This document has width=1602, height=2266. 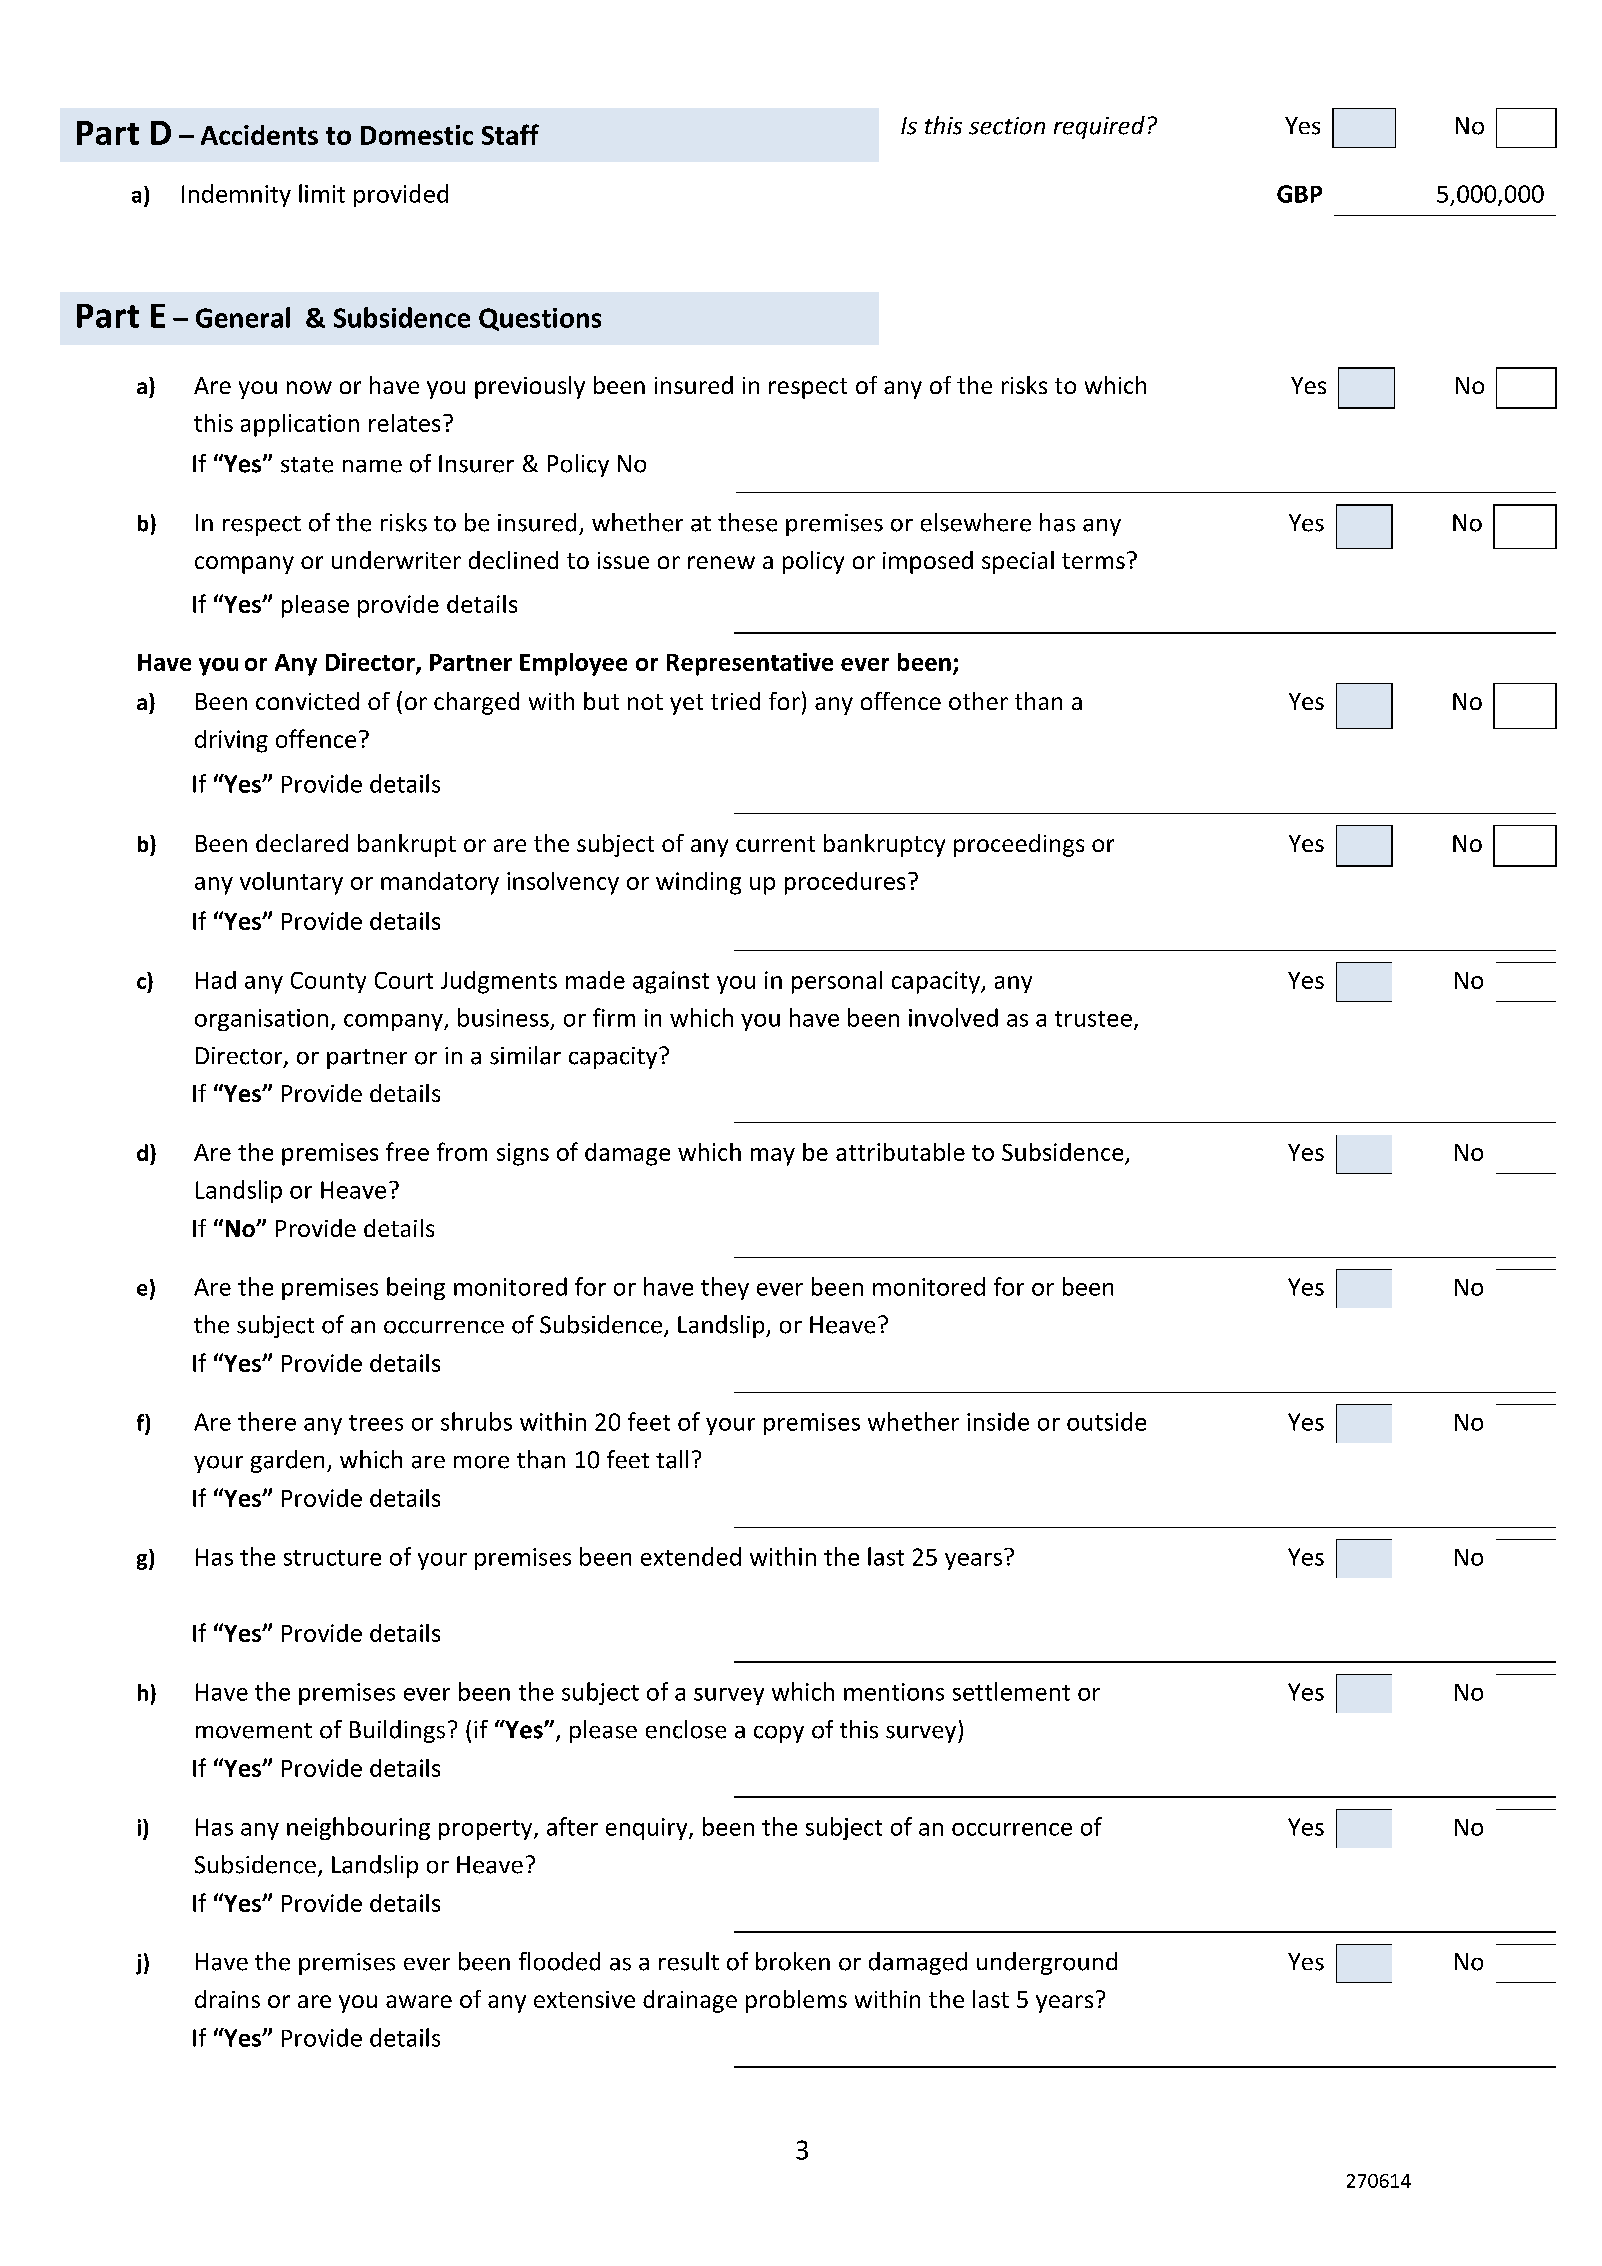 What do you see at coordinates (1019, 845) in the document?
I see `proceedings` at bounding box center [1019, 845].
